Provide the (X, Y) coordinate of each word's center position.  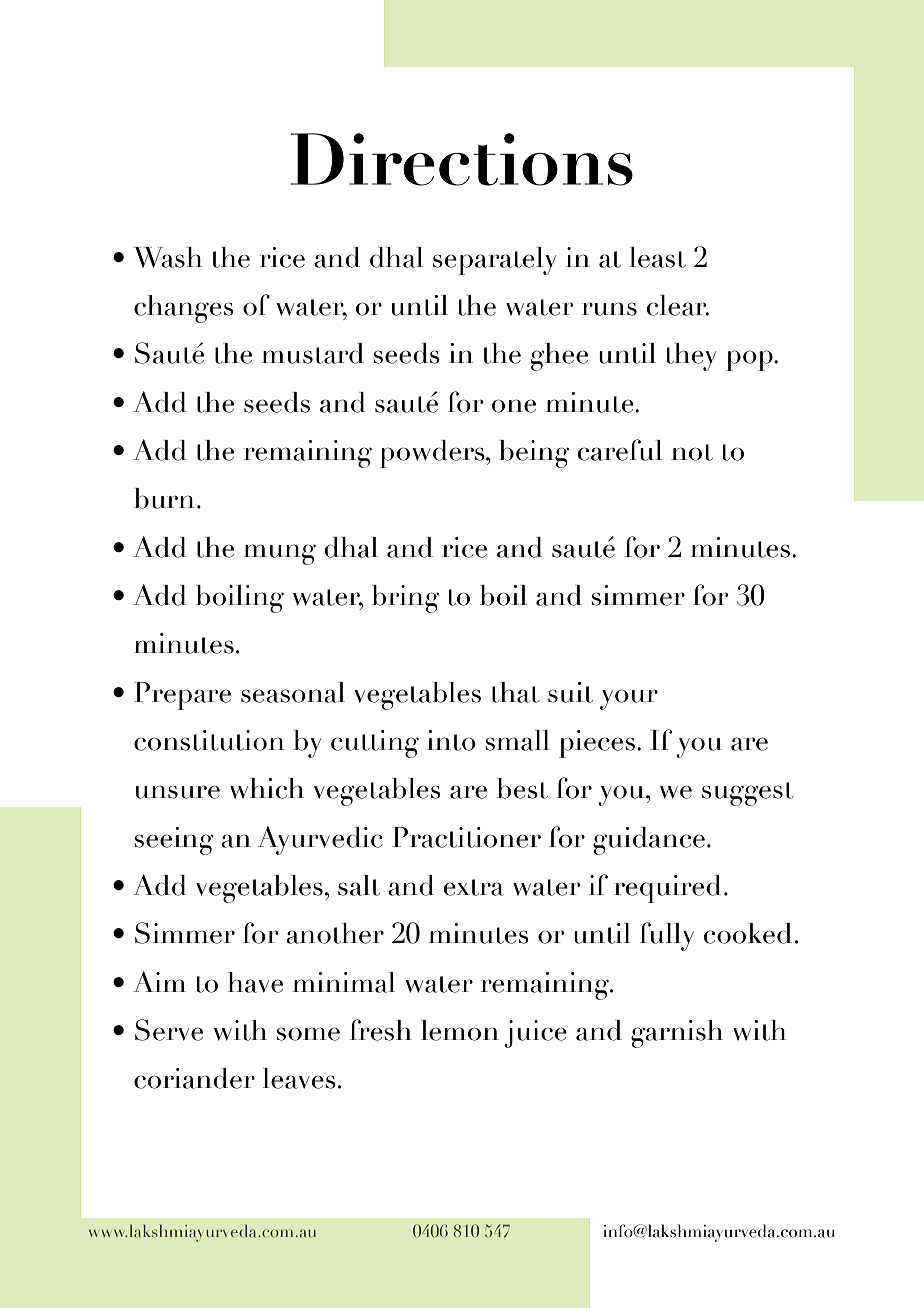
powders (433, 454)
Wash (167, 257)
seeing (174, 841)
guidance (649, 841)
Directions (462, 159)
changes (184, 309)
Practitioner (466, 837)
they (691, 357)
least (657, 257)
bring (405, 599)
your (629, 699)
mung (279, 554)
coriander (194, 1078)
